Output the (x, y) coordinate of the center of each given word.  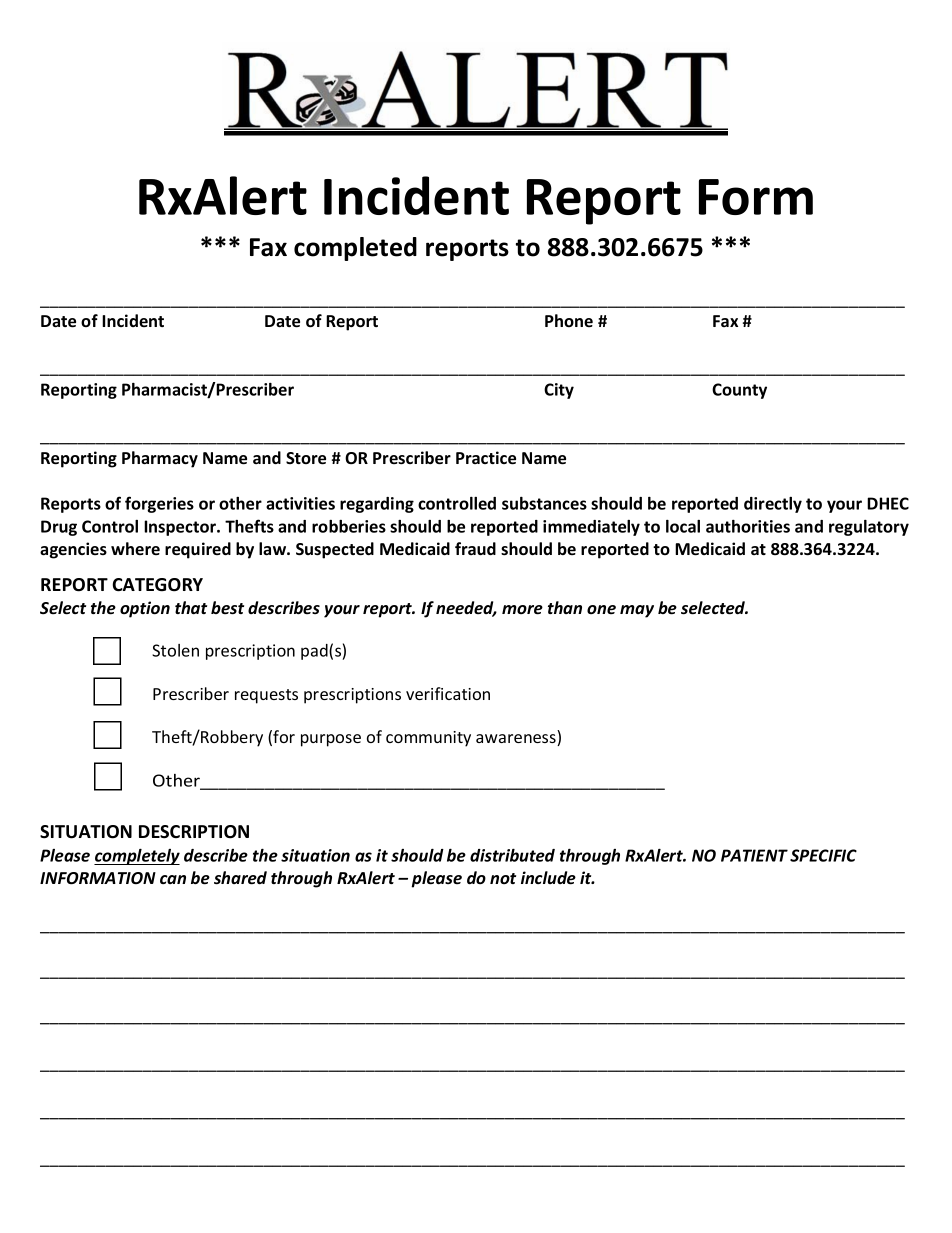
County (739, 391)
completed (355, 249)
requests (266, 696)
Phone (569, 320)
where (135, 548)
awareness (517, 740)
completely (137, 857)
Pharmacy (160, 459)
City (559, 391)
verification (448, 693)
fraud (475, 548)
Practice (486, 458)
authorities (748, 526)
